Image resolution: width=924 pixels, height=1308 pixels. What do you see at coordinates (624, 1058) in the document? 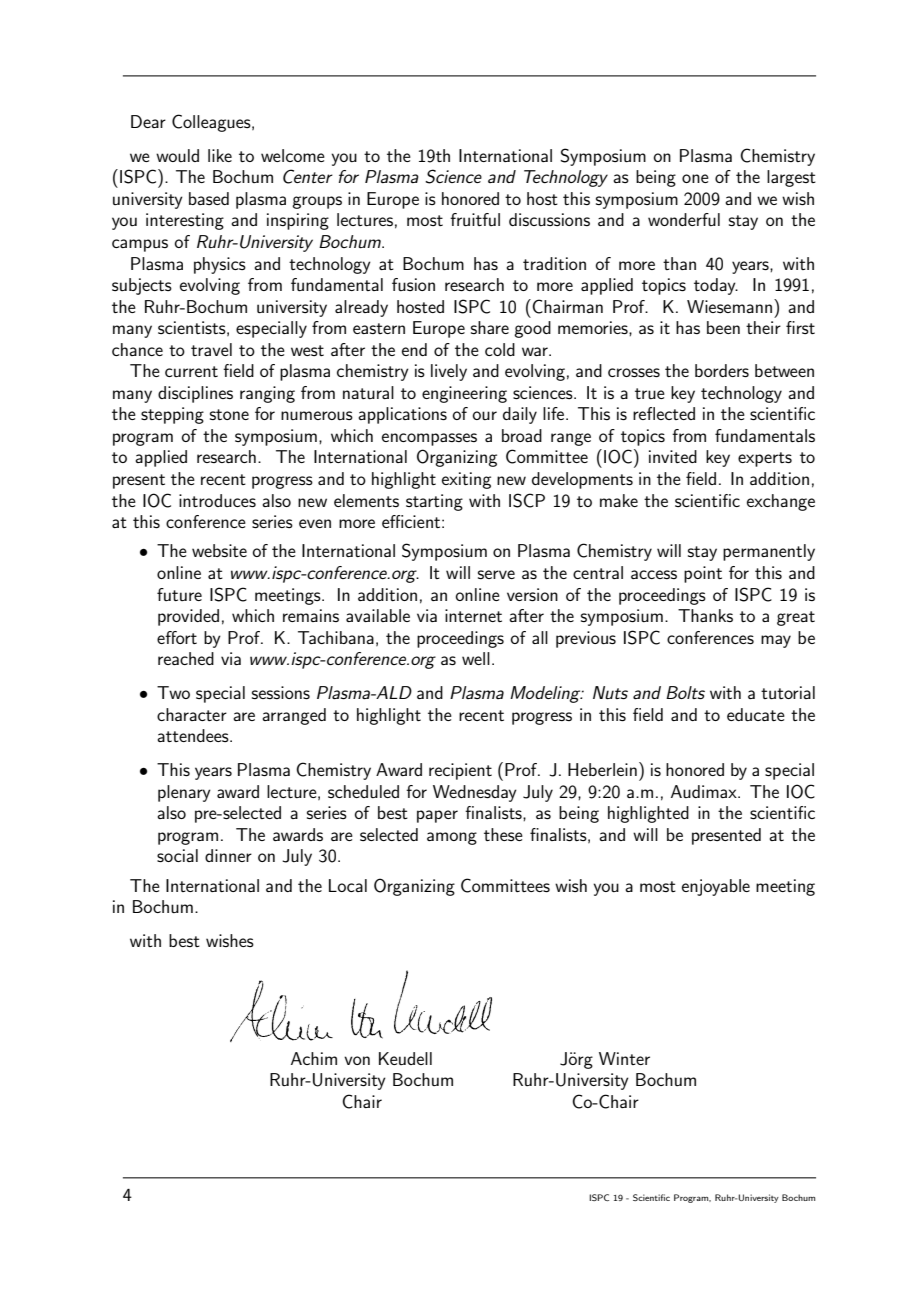
I see `Winter` at bounding box center [624, 1058].
